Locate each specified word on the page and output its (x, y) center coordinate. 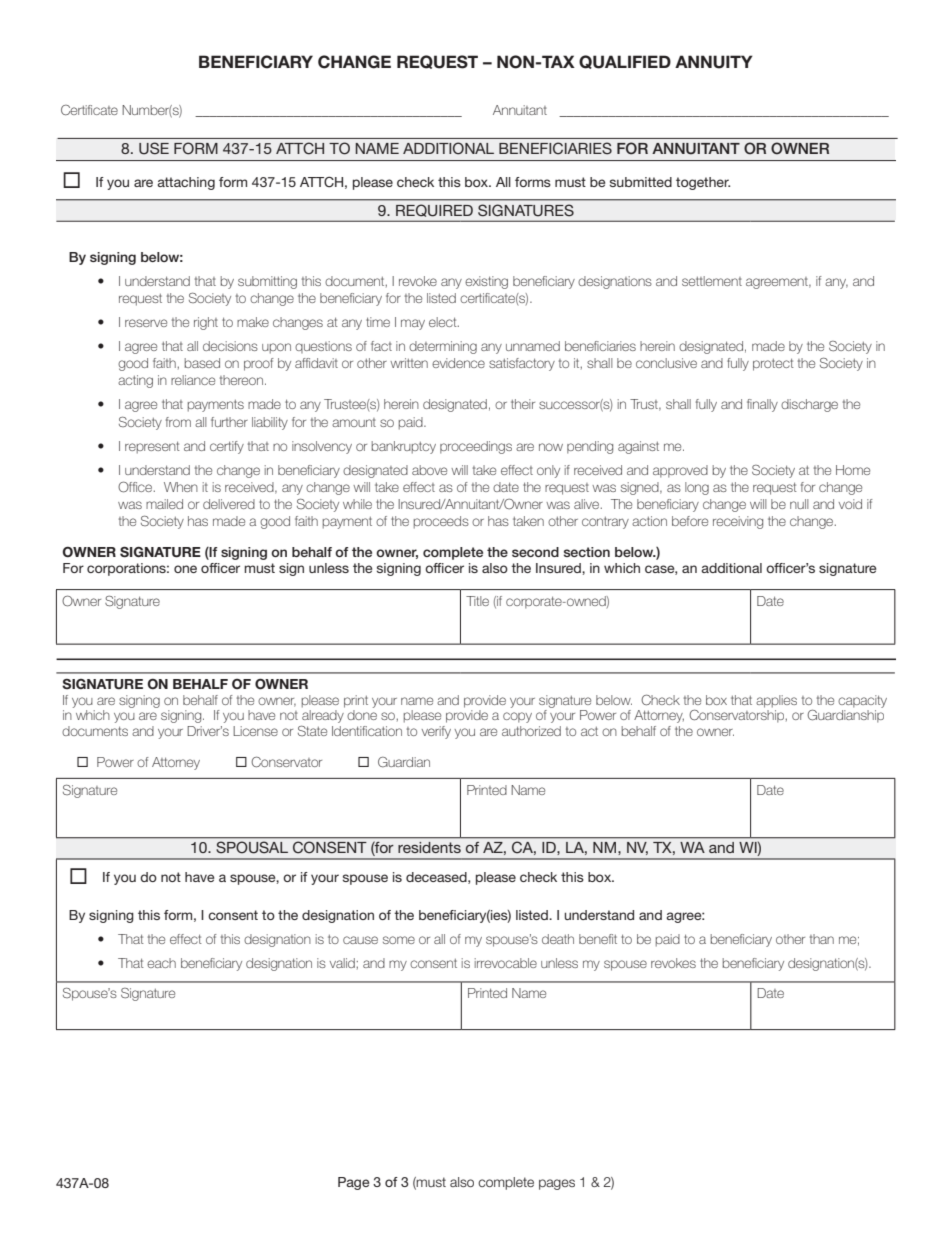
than (822, 939)
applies (776, 701)
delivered (229, 504)
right (206, 323)
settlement (712, 281)
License (255, 731)
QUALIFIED (625, 62)
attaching (186, 183)
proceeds (441, 522)
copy (517, 717)
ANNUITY (714, 62)
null (799, 504)
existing (486, 282)
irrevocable (506, 963)
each (161, 963)
